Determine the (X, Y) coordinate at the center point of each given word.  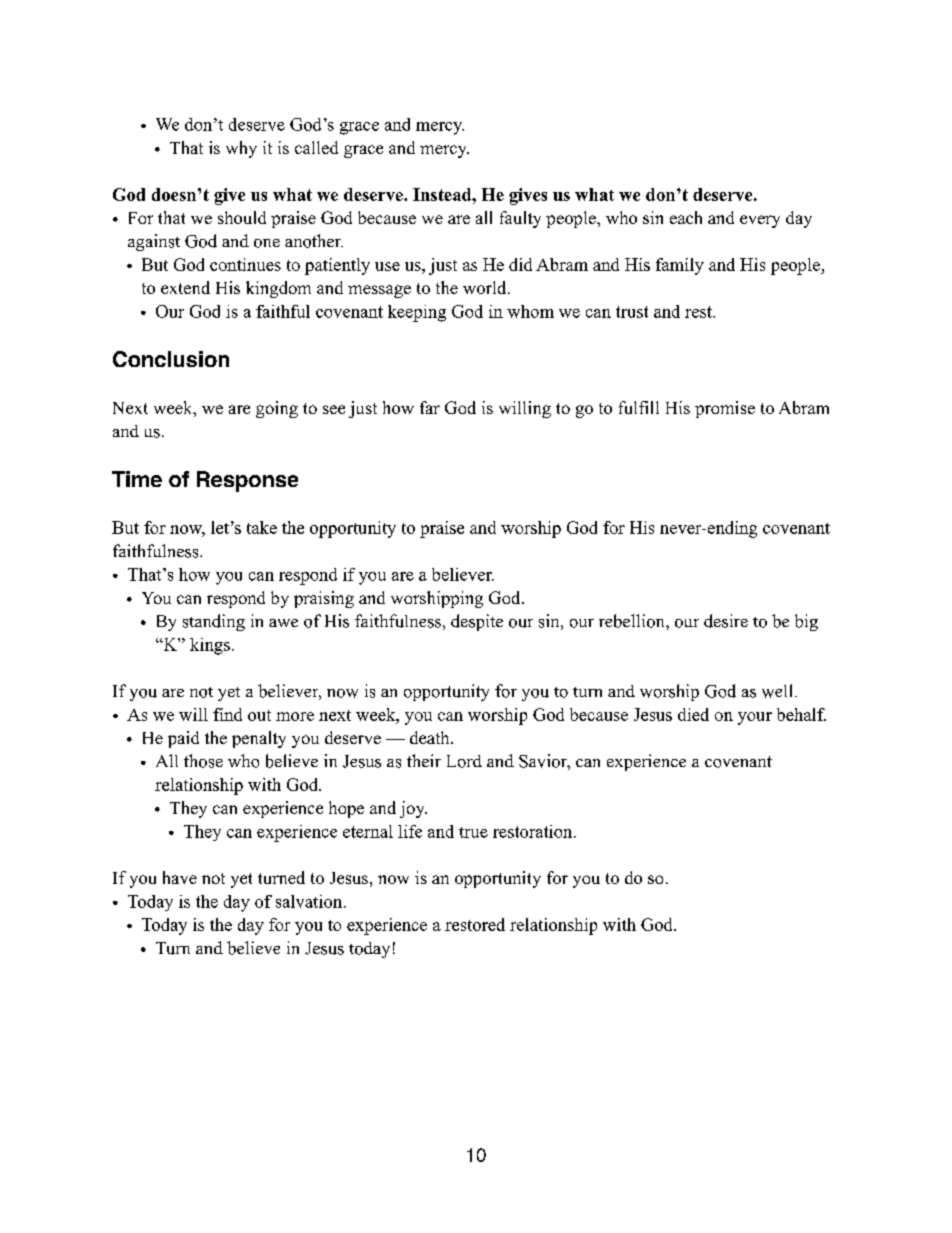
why (241, 149)
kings (210, 646)
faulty (520, 219)
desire (726, 621)
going (277, 409)
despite (477, 622)
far (430, 407)
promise (725, 409)
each (686, 217)
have (180, 877)
